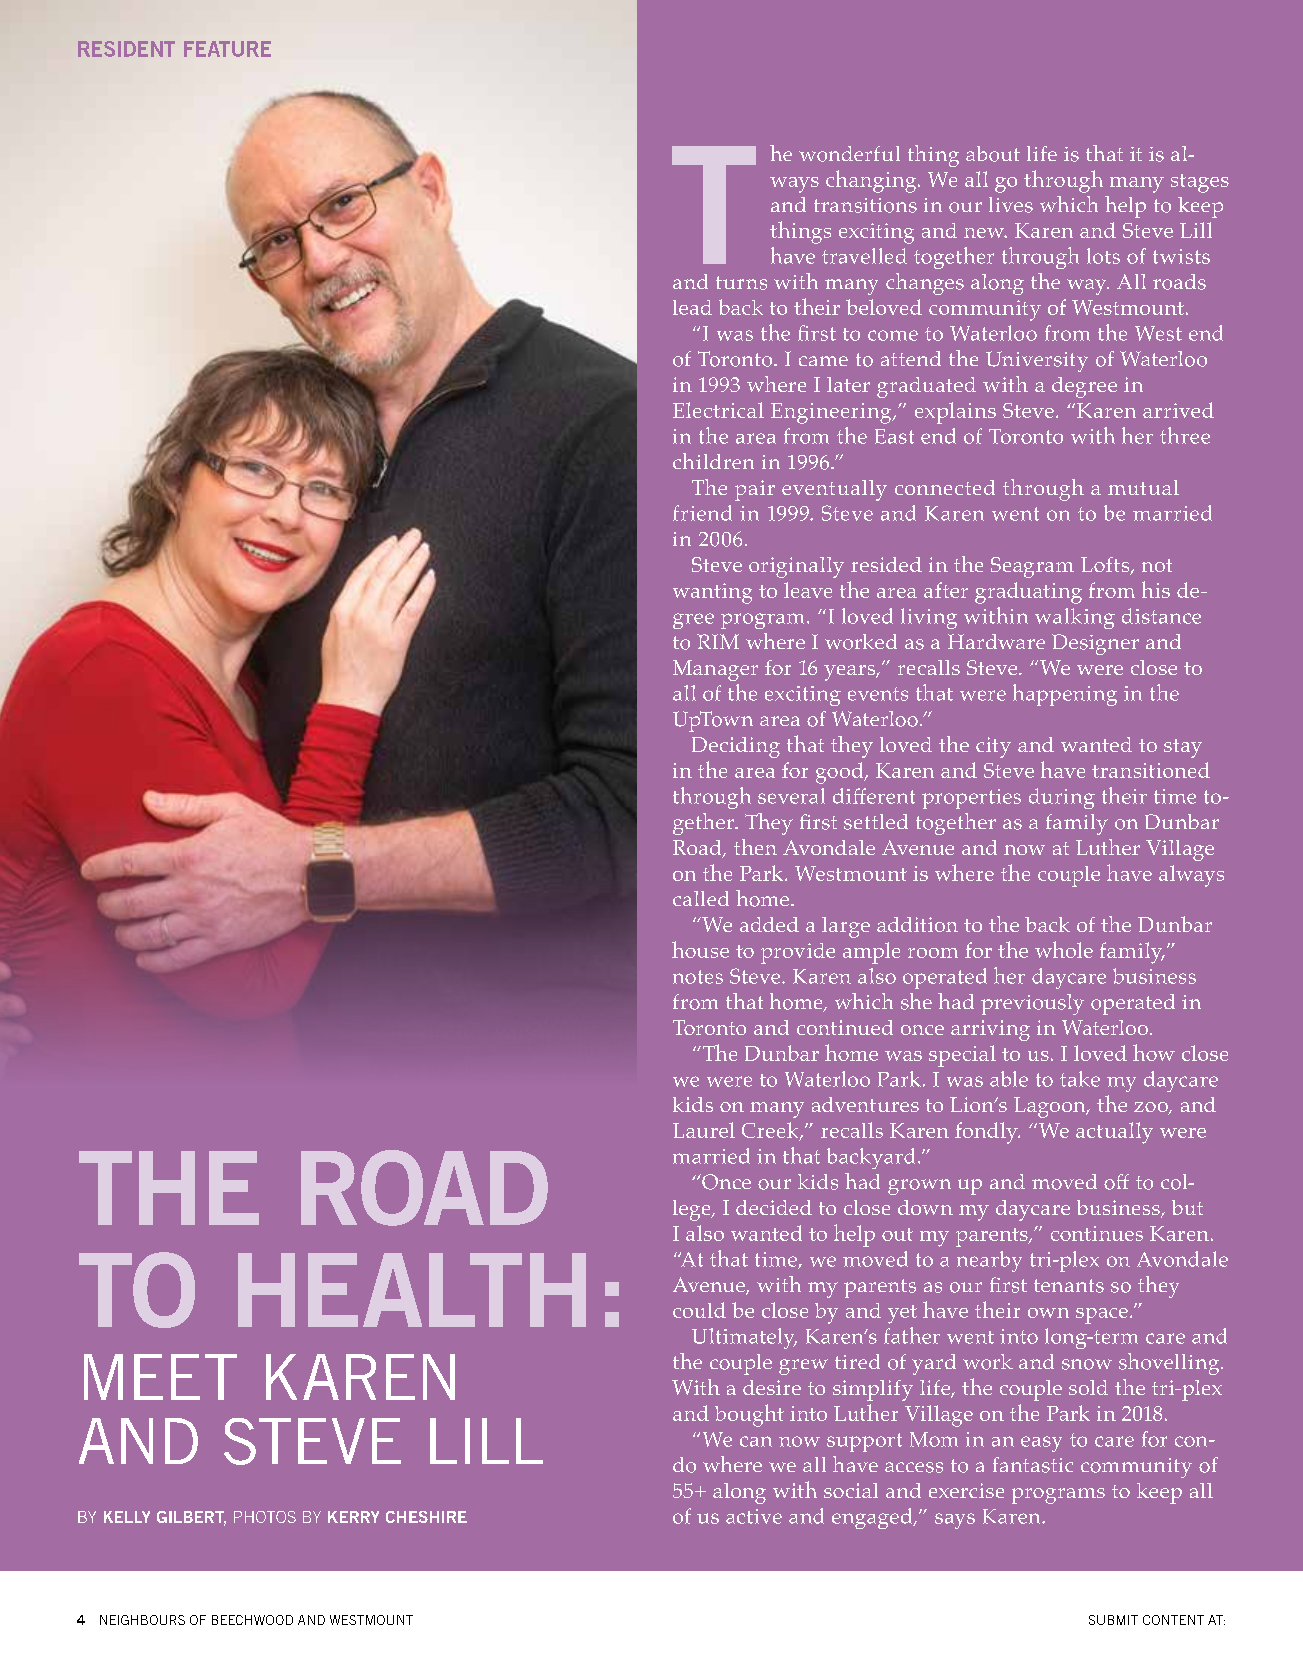 The height and width of the image is (1667, 1303). What do you see at coordinates (849, 154) in the image?
I see `wonderful` at bounding box center [849, 154].
